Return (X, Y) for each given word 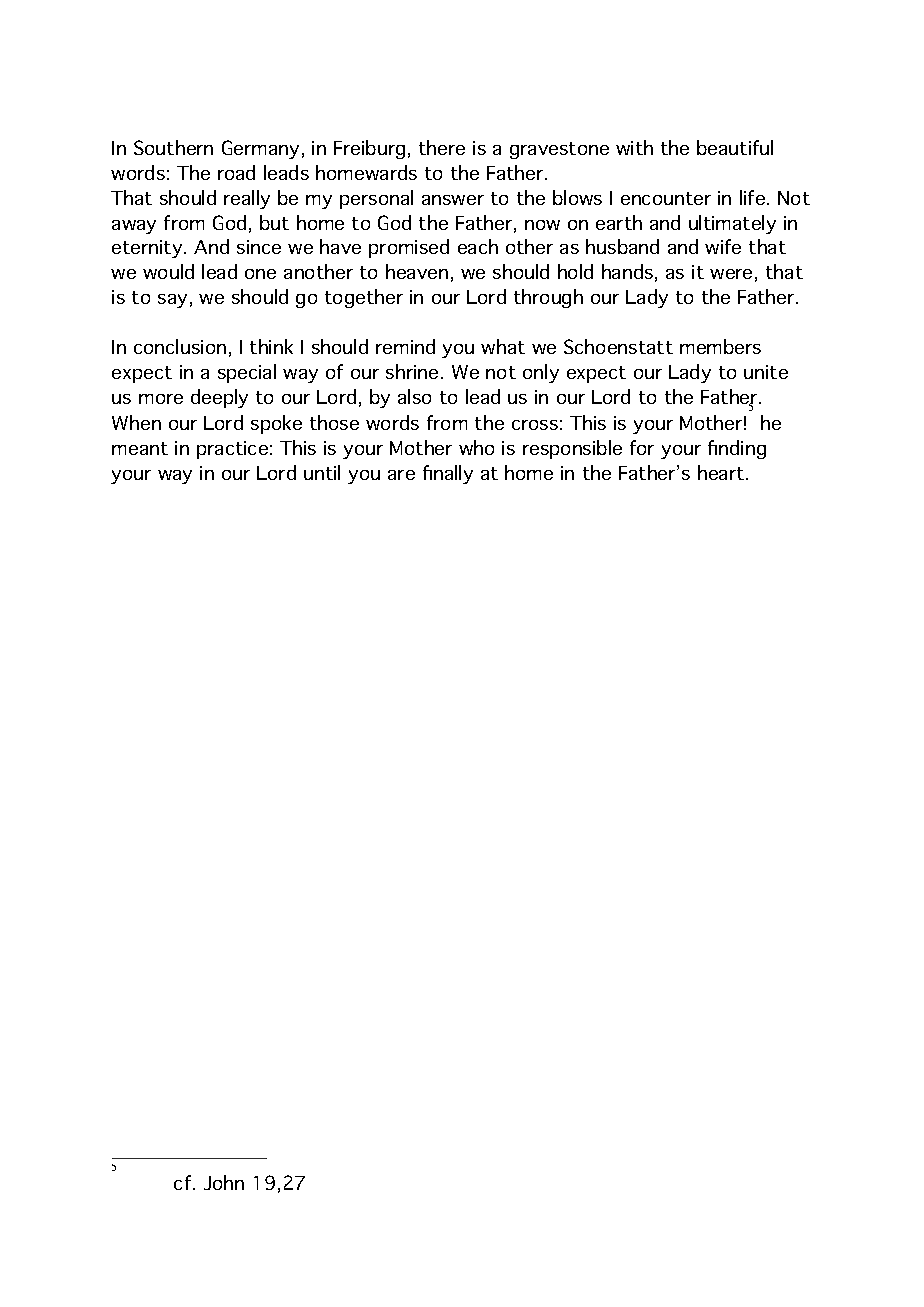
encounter (666, 198)
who (476, 447)
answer (453, 200)
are (401, 475)
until (322, 472)
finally (448, 474)
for (642, 447)
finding (737, 449)
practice (232, 450)
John (224, 1182)
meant (140, 448)
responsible (572, 449)
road (236, 172)
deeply (219, 398)
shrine (412, 371)
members (720, 346)
